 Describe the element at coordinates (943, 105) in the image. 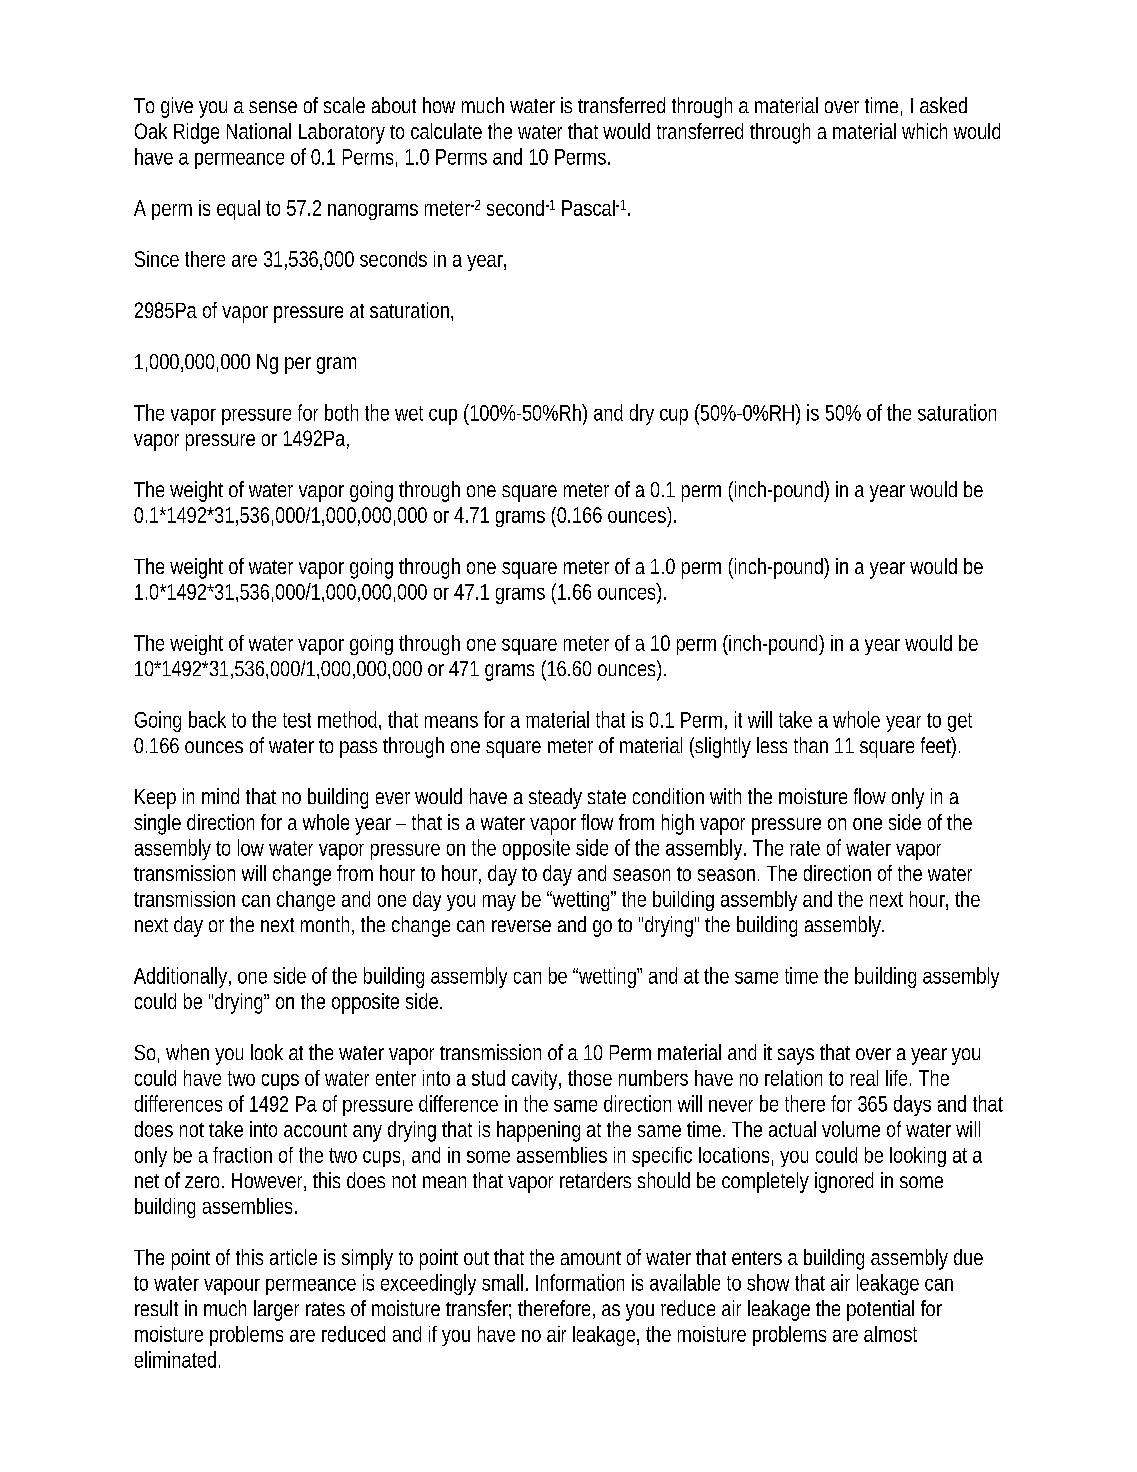

I see `asked` at that location.
